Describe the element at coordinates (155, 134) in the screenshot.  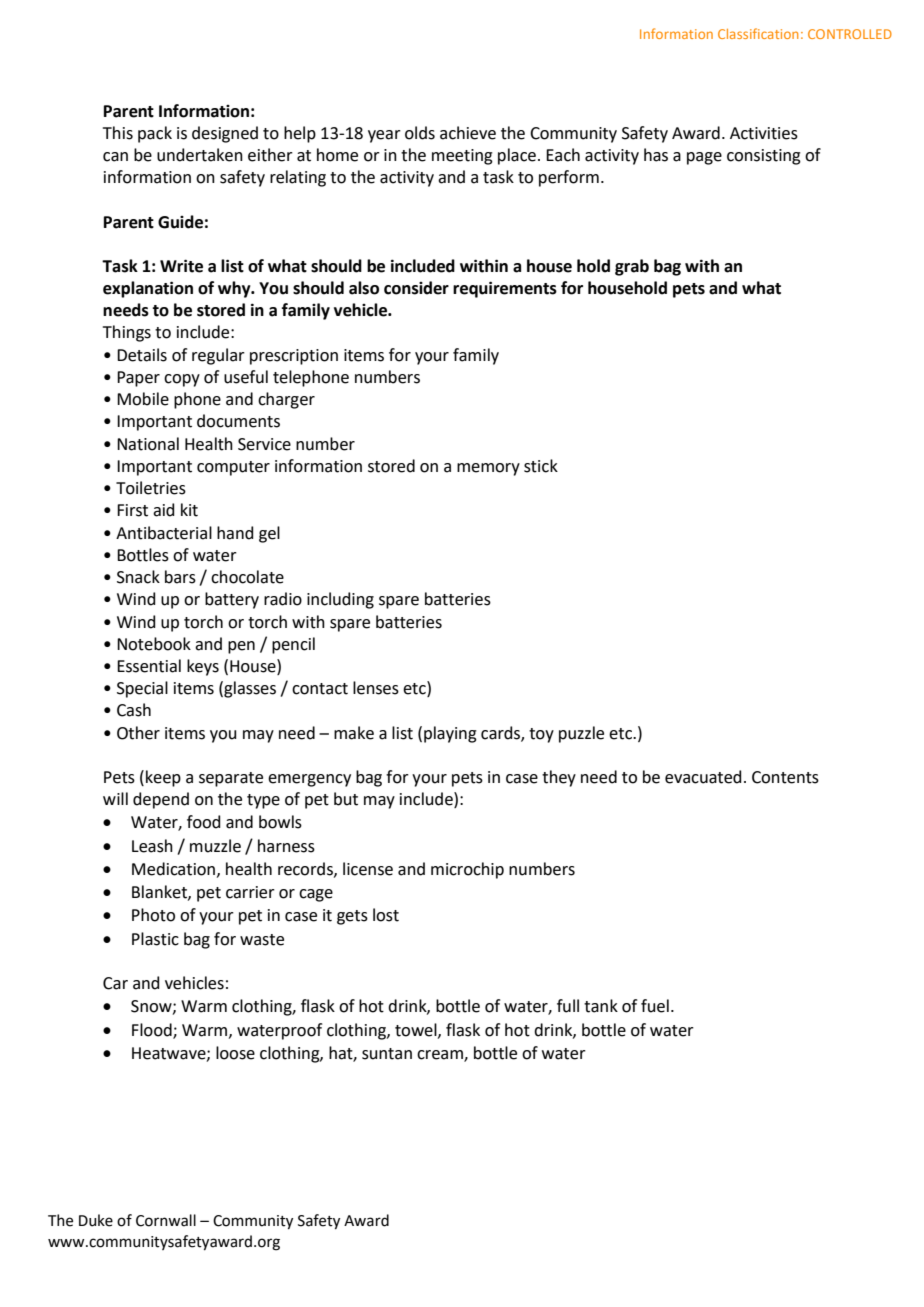
I see `pack` at that location.
